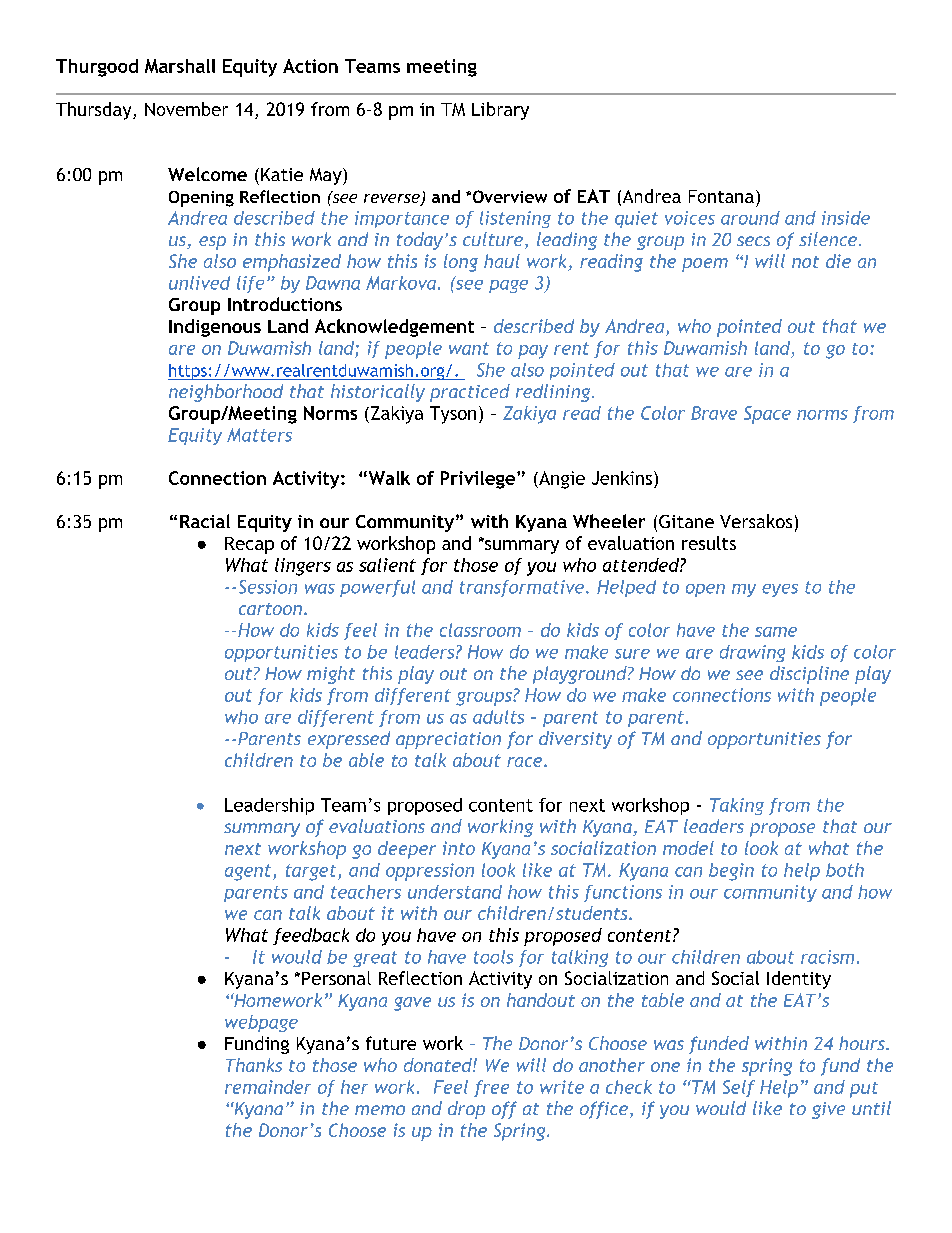 Image resolution: width=952 pixels, height=1233 pixels. I want to click on transformative, so click(522, 588).
